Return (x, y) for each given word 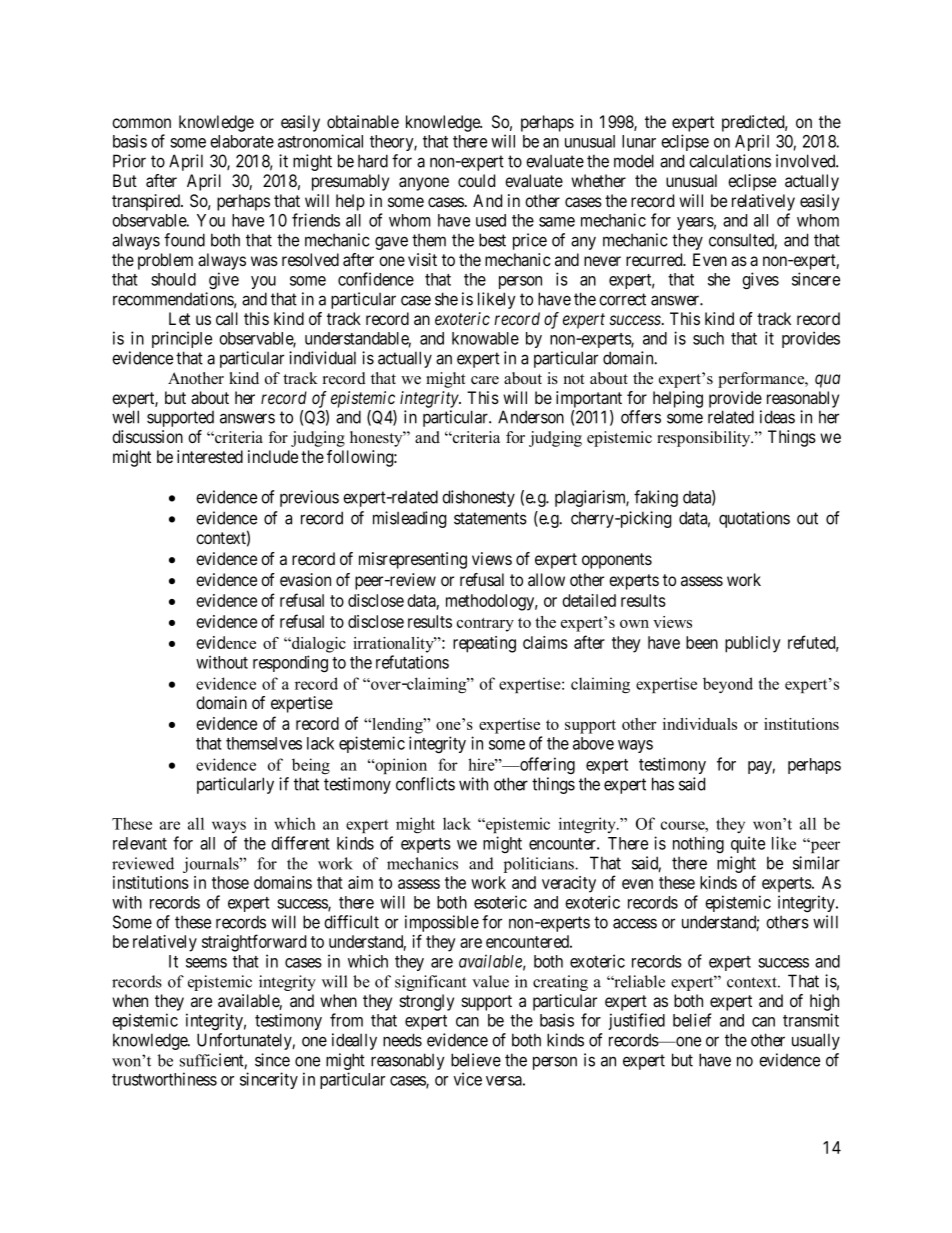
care (485, 380)
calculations (730, 161)
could (476, 180)
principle (182, 339)
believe (476, 1060)
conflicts (425, 784)
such (708, 338)
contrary (485, 625)
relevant (140, 843)
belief (692, 1020)
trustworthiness (164, 1079)
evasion (305, 580)
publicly (753, 644)
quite (748, 844)
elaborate (242, 141)
